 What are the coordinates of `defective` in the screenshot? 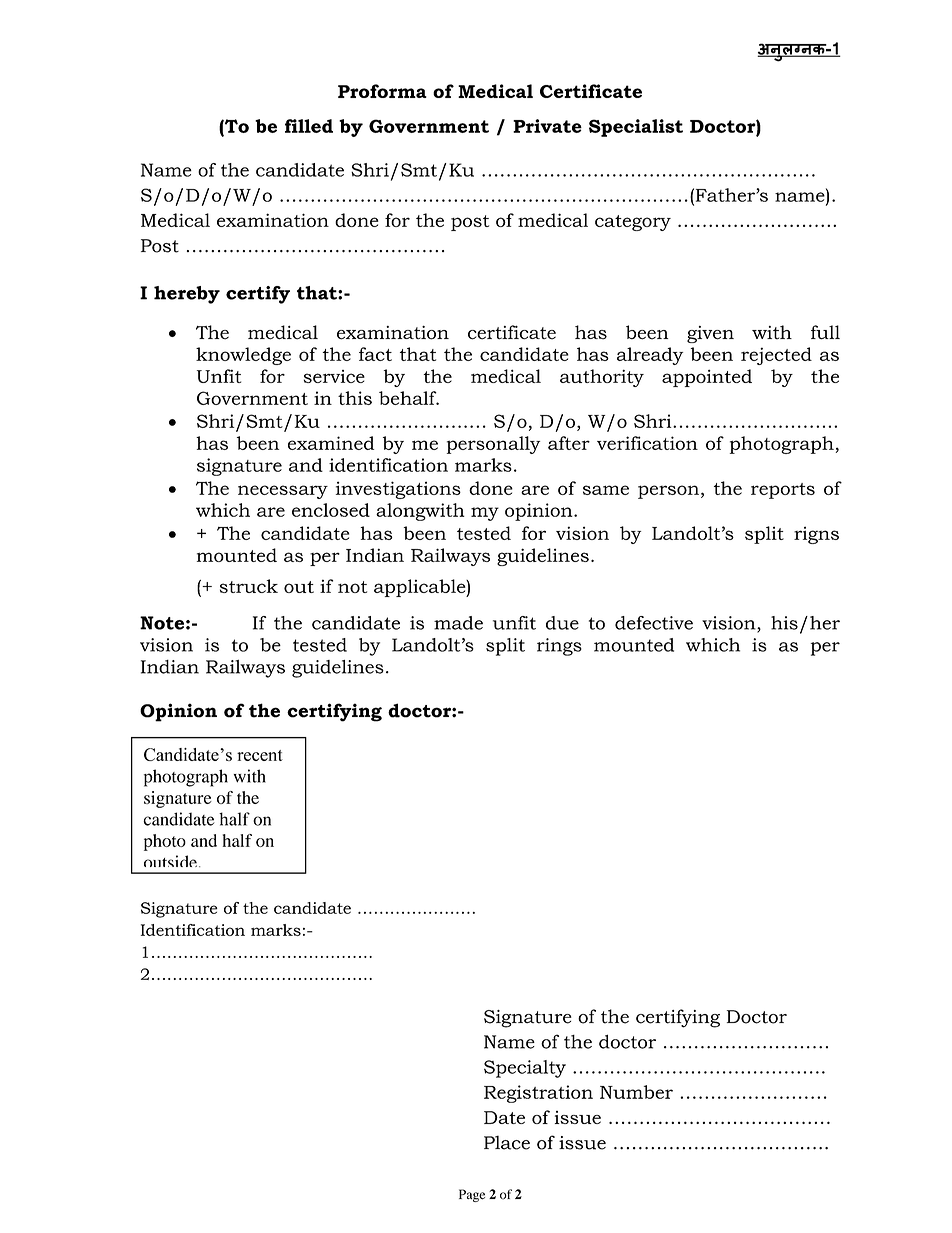 It's located at (654, 623).
